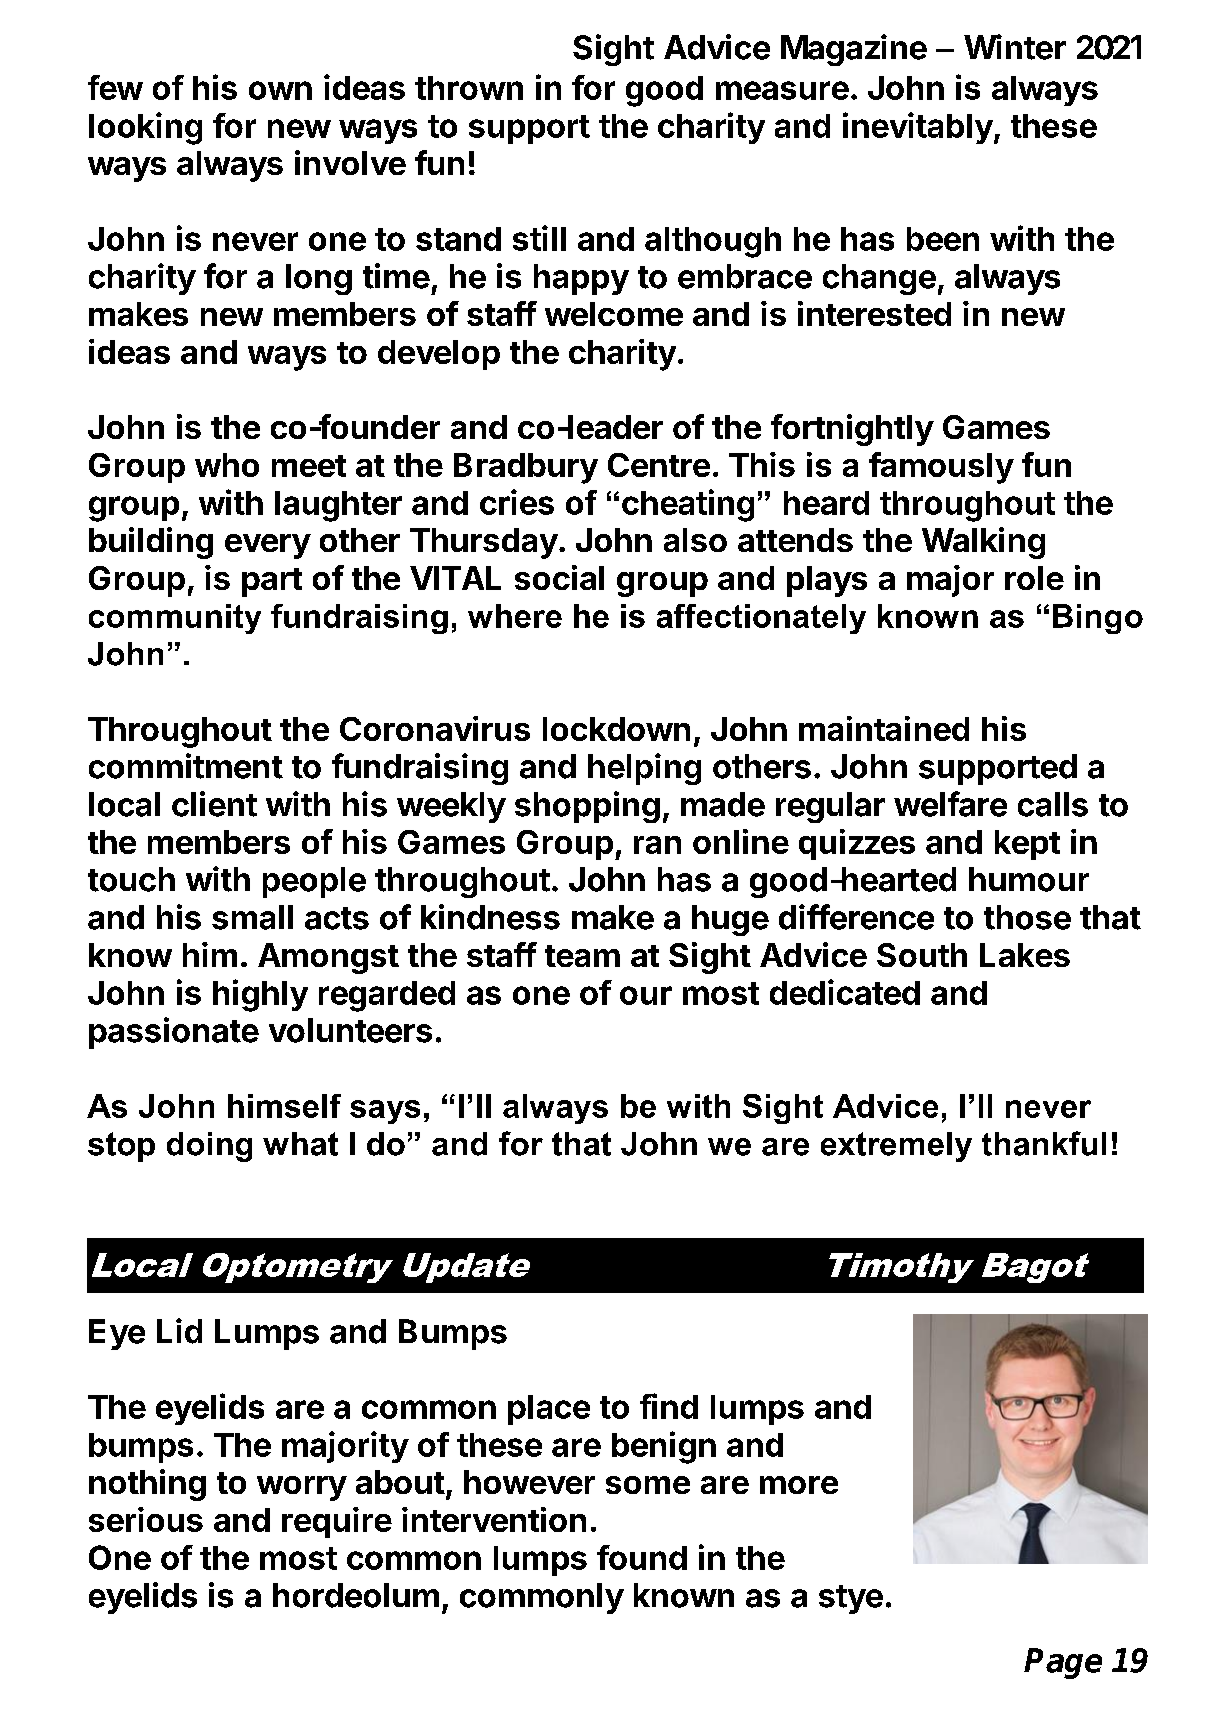 Image resolution: width=1220 pixels, height=1725 pixels. I want to click on intervention, so click(494, 1519).
